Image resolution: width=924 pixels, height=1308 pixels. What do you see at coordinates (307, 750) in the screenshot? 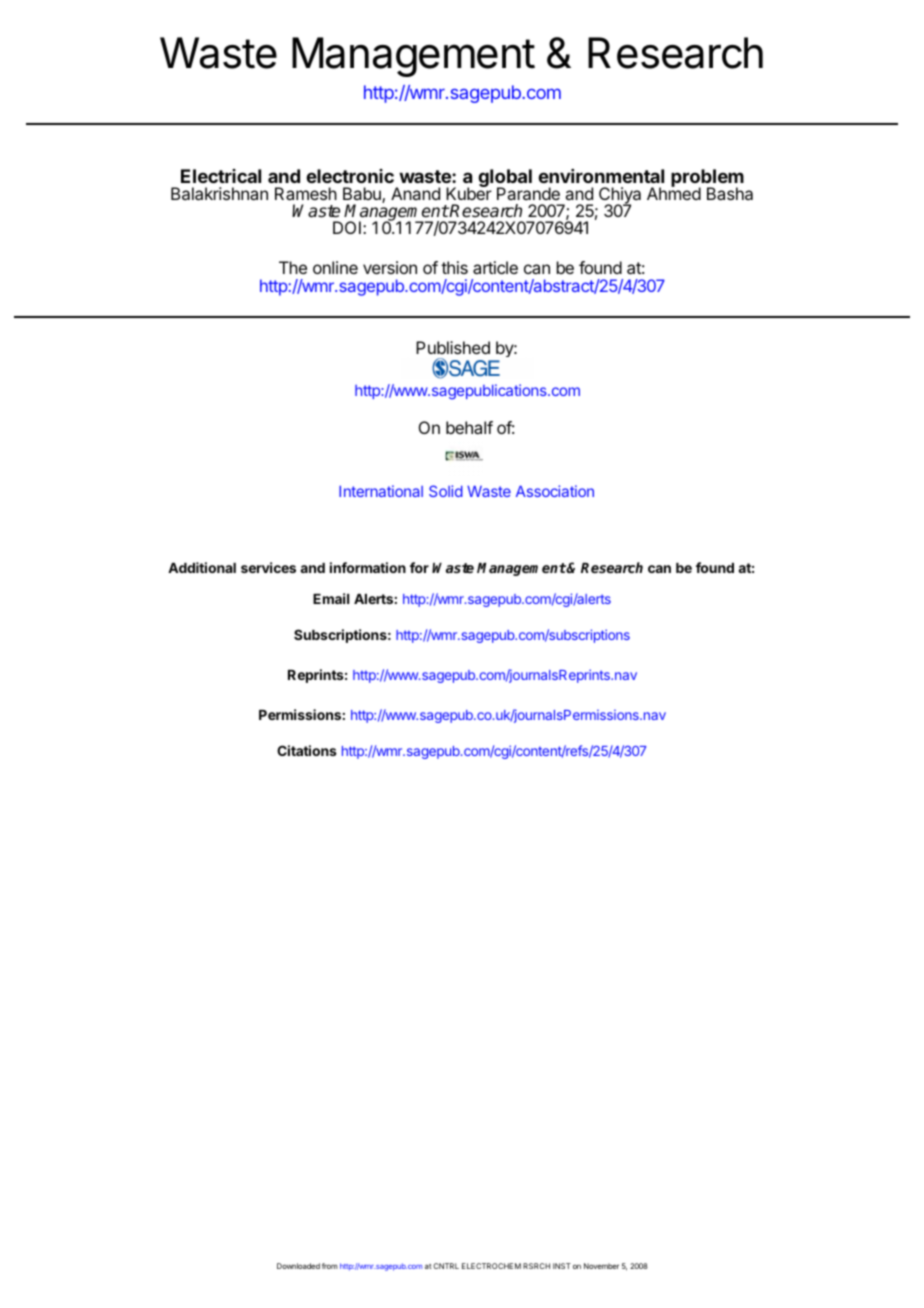
I see `Citations` at bounding box center [307, 750].
